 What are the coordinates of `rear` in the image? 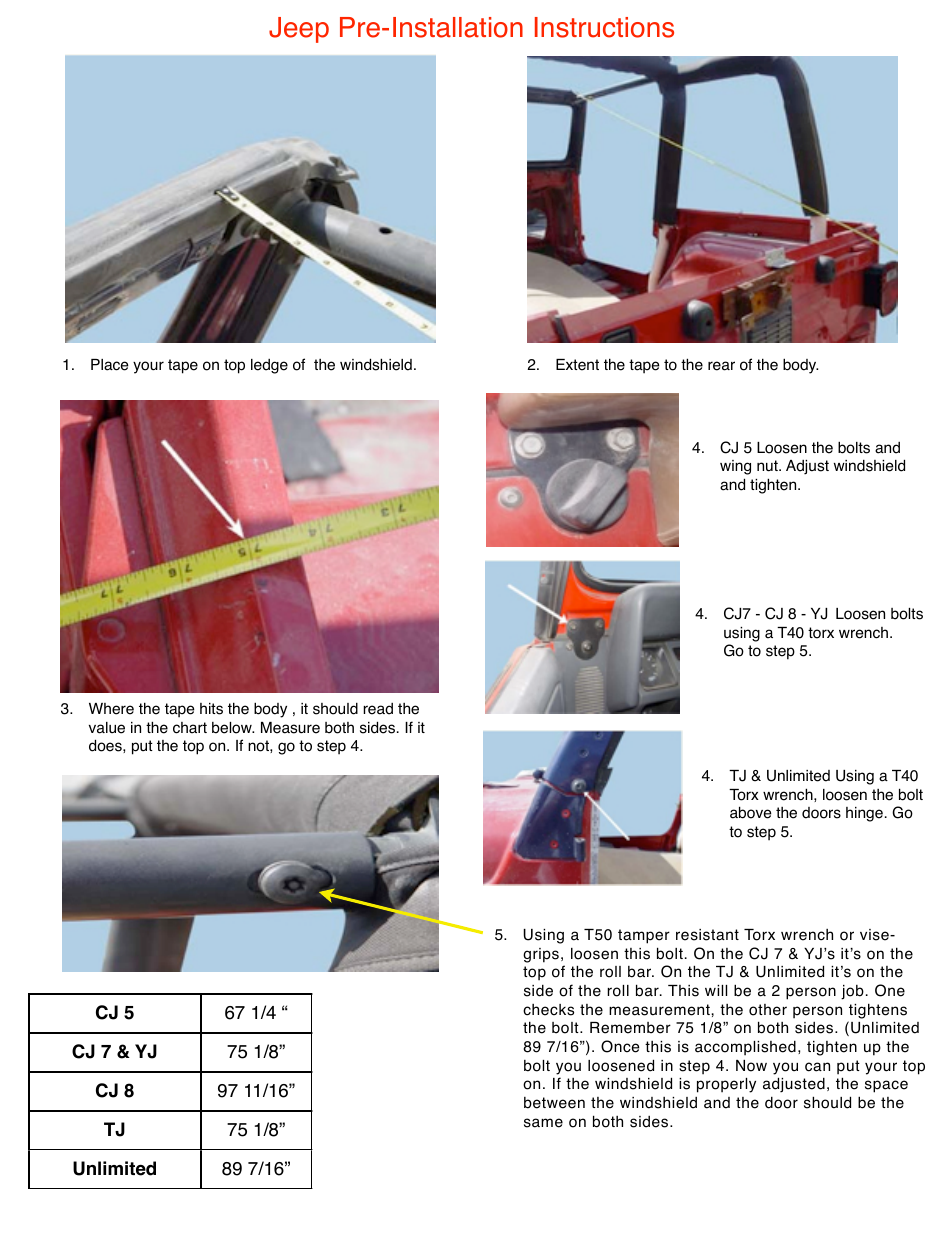 It's located at (721, 366).
